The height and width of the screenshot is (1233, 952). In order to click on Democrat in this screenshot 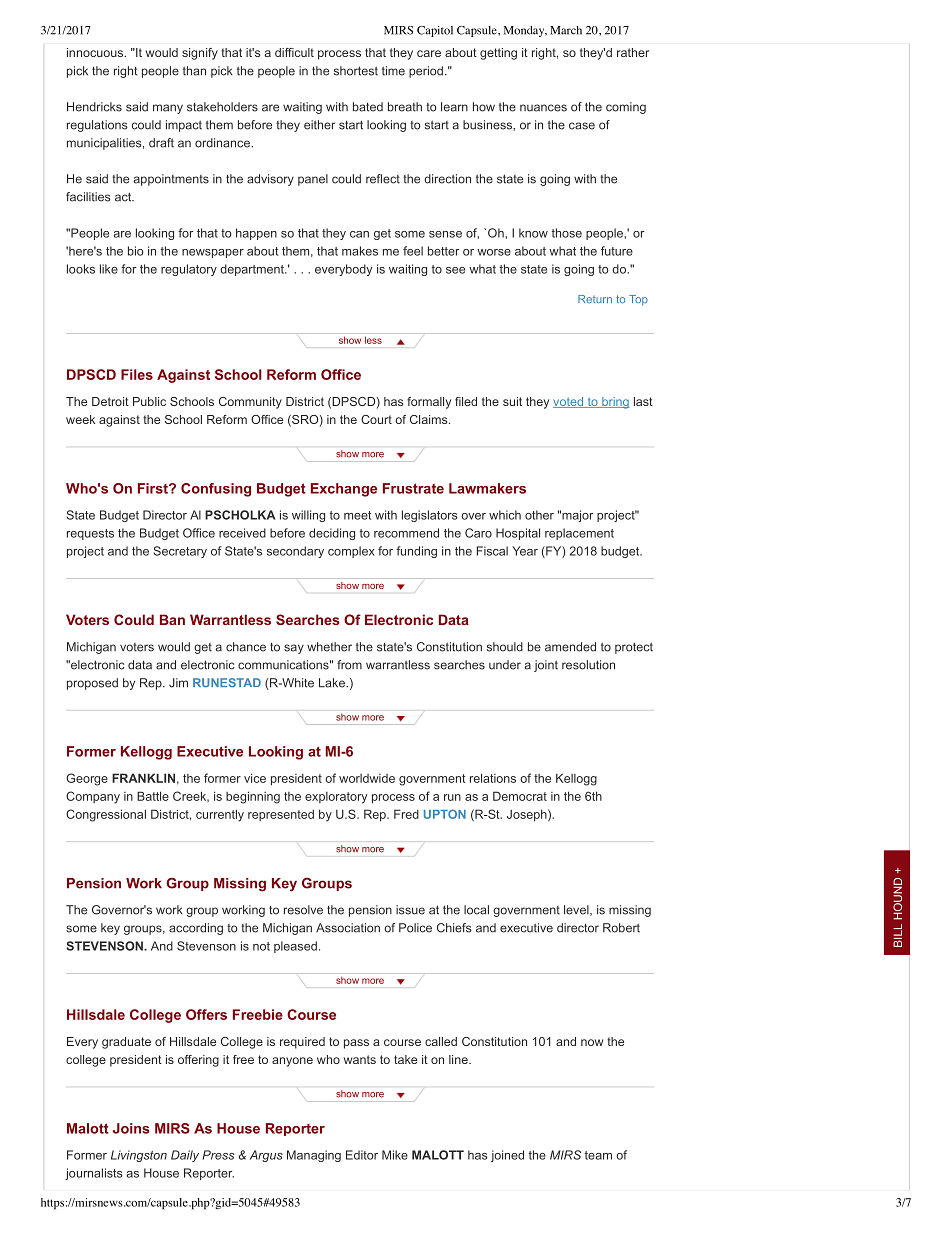, I will do `click(520, 796)`.
